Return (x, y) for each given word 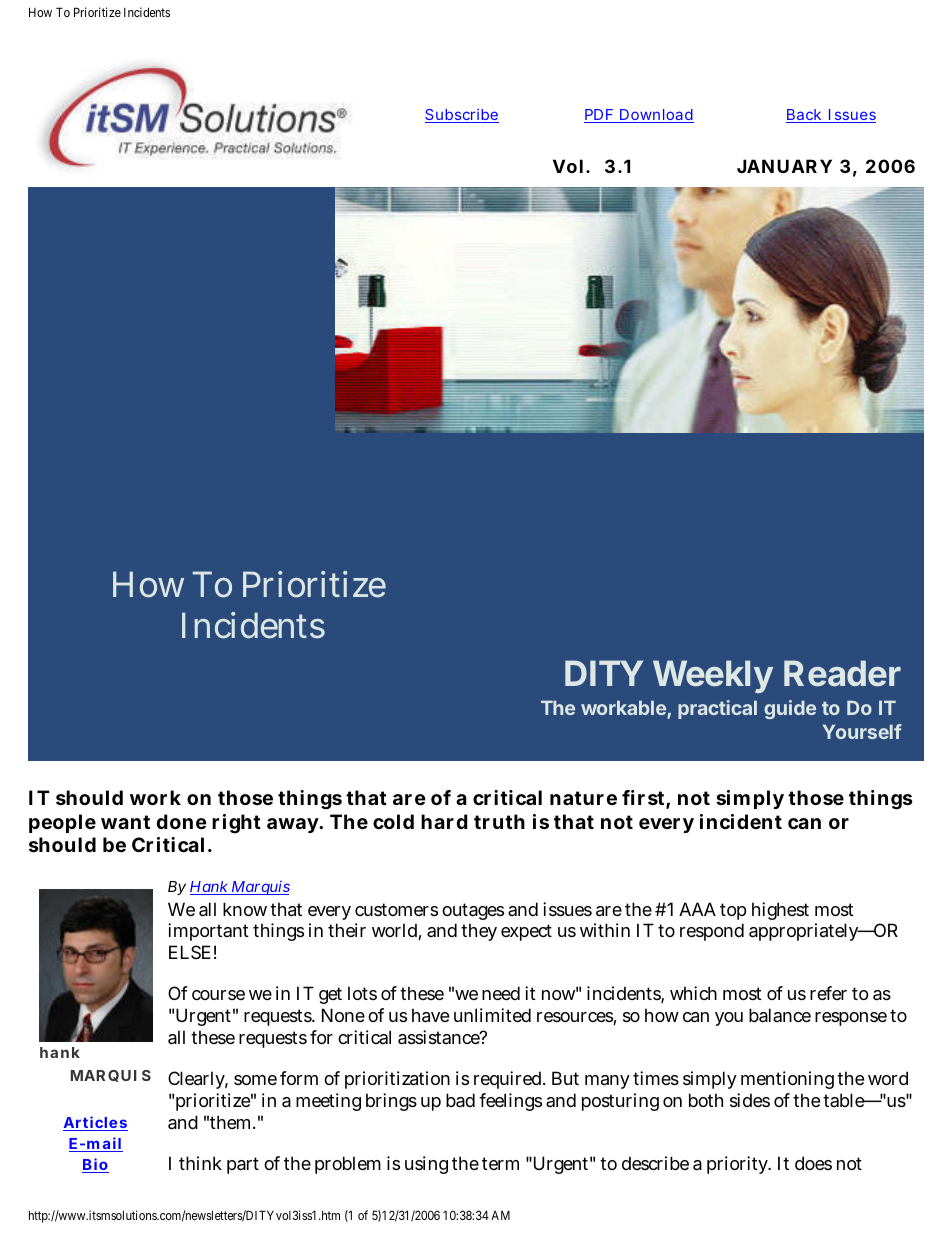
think (200, 1163)
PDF (599, 116)
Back (805, 116)
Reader (842, 673)
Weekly (713, 676)
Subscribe (462, 116)
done (182, 821)
